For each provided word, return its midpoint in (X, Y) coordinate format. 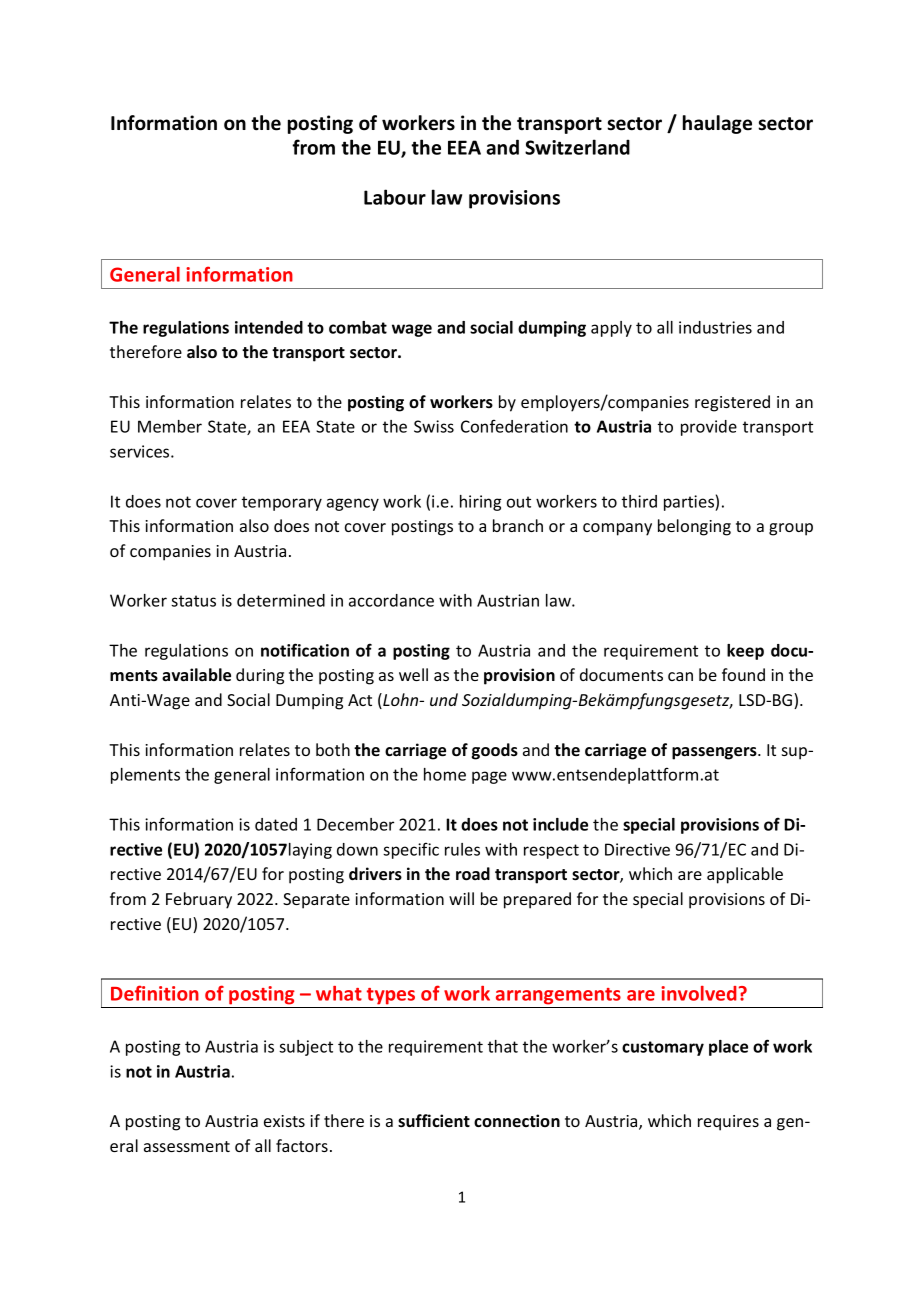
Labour (395, 197)
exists (284, 1121)
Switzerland (577, 147)
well (413, 674)
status (193, 601)
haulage (717, 124)
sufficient (434, 1121)
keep (745, 652)
